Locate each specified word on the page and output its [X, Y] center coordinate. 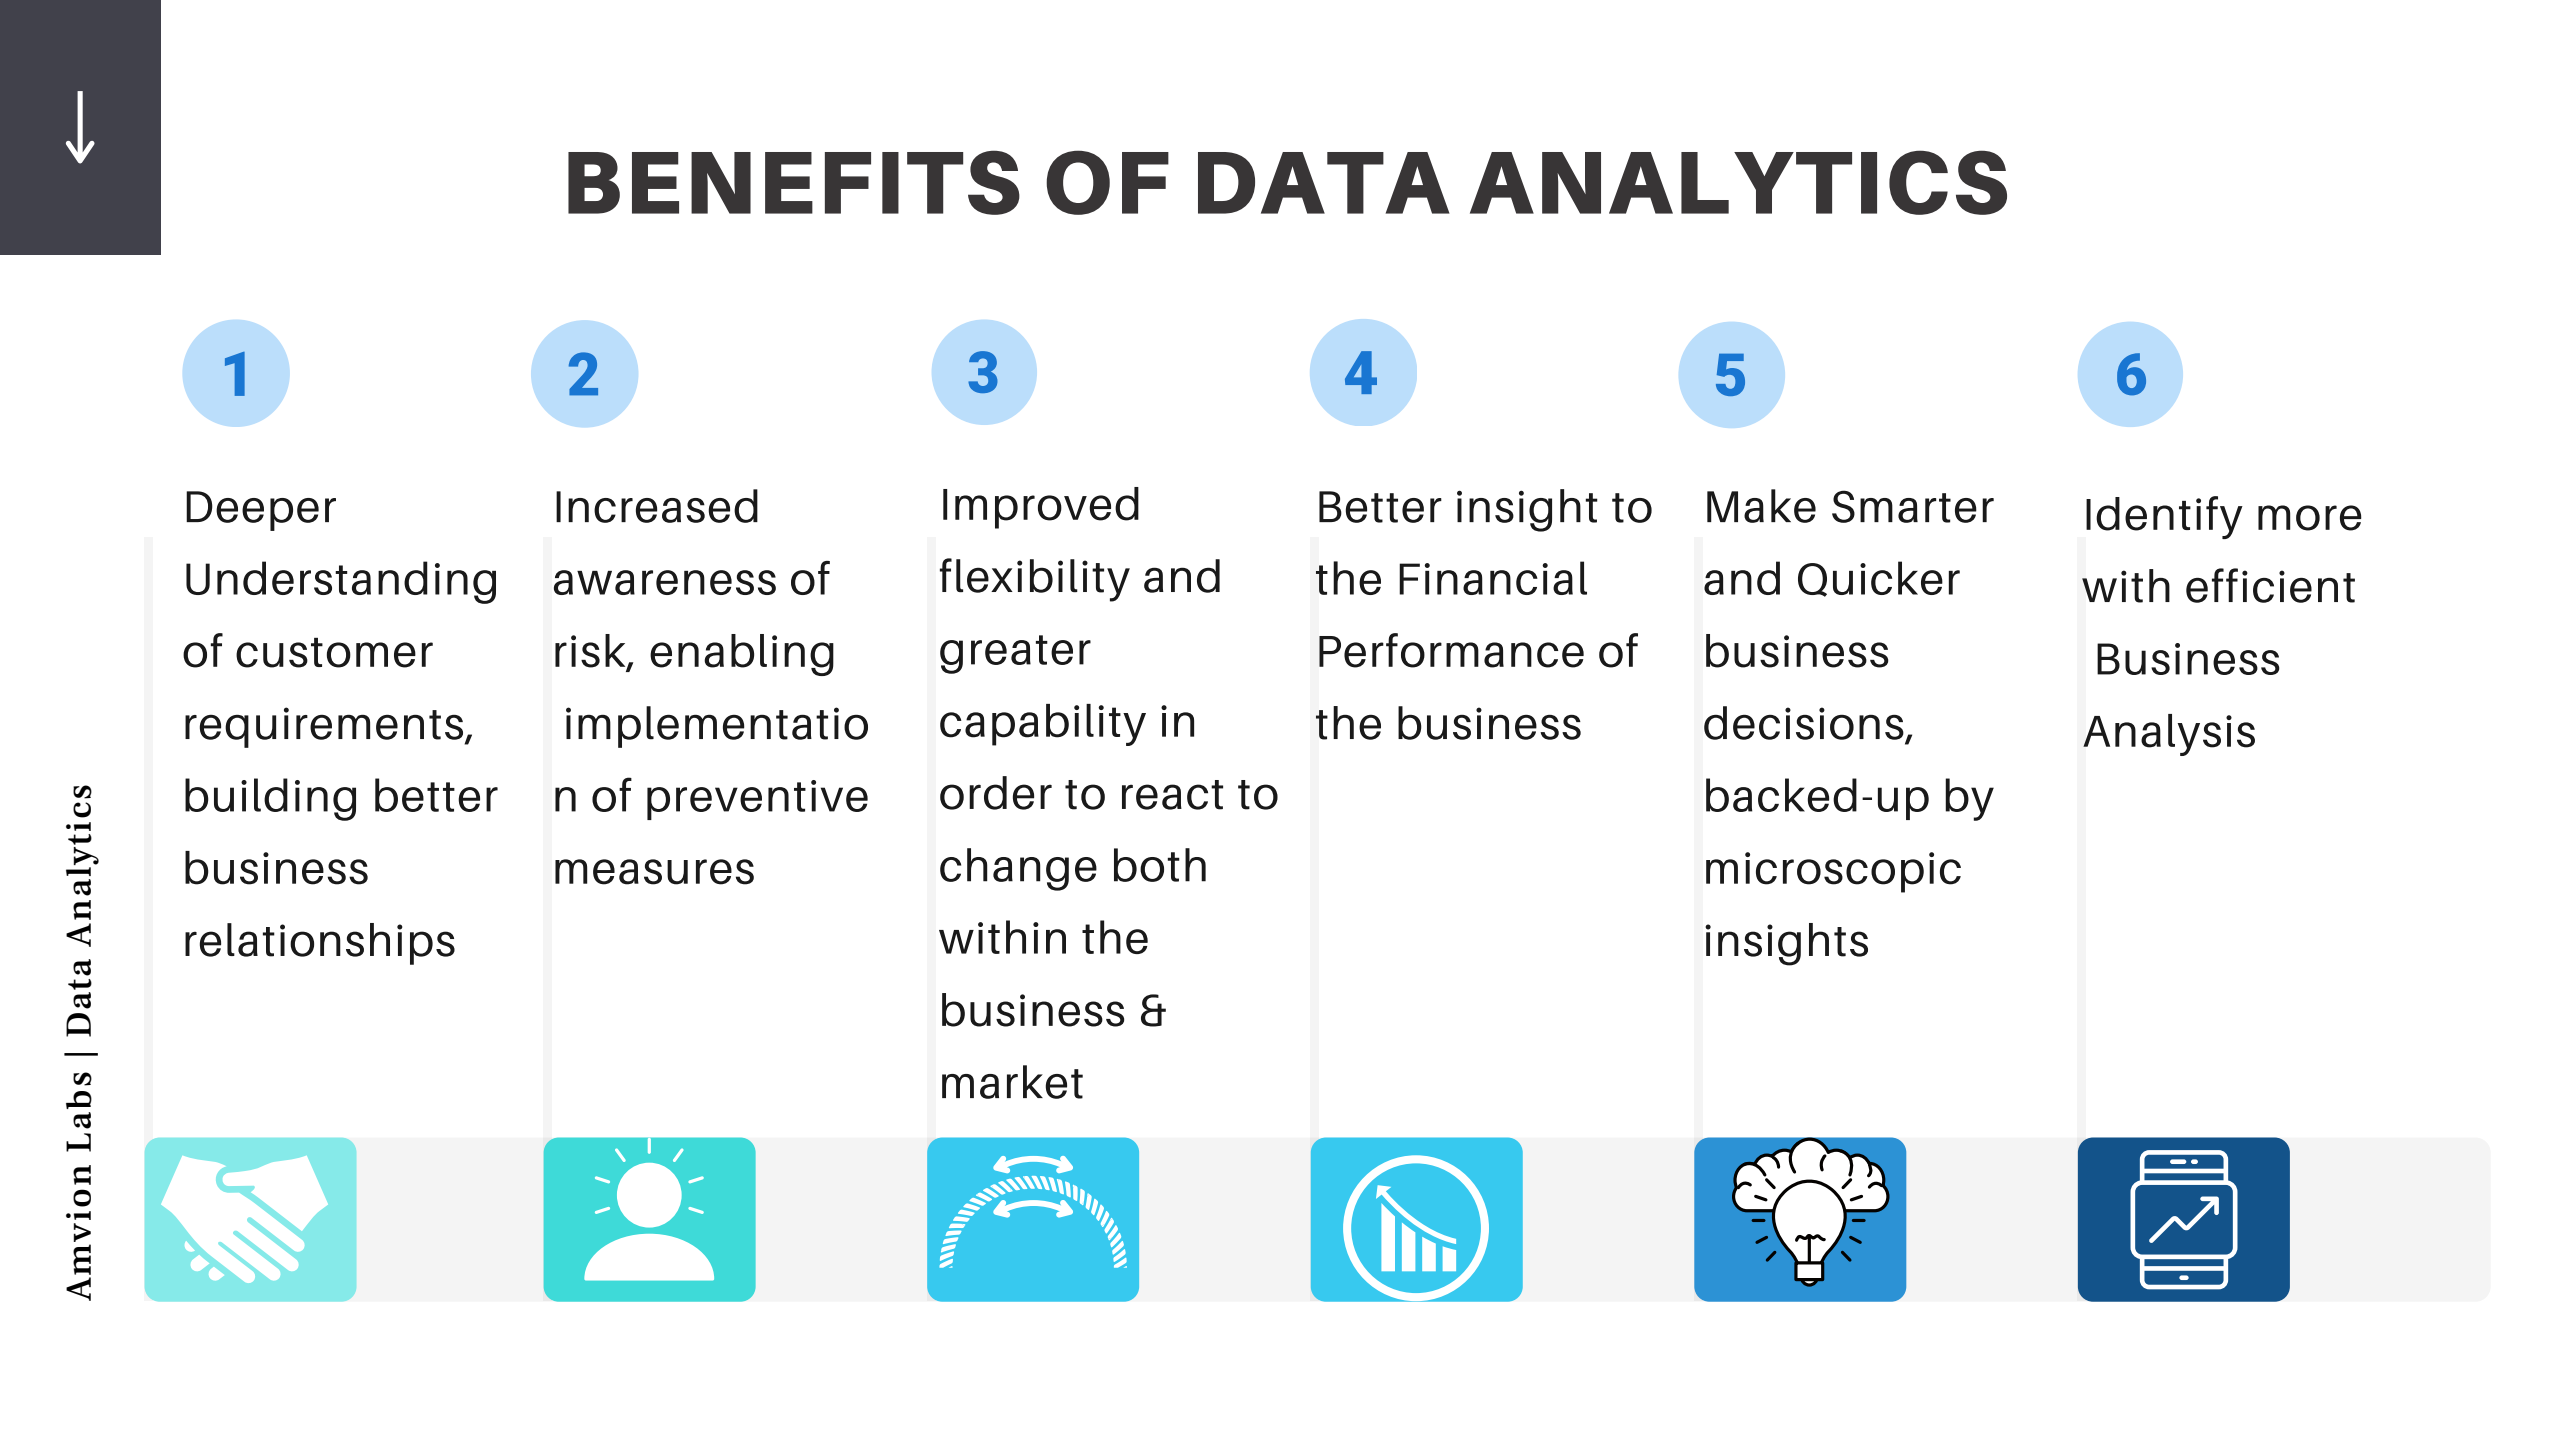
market [1012, 1082]
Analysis [2169, 735]
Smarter [1913, 506]
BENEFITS [794, 182]
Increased [657, 506]
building [270, 799]
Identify [2164, 517]
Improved [1041, 508]
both [1160, 865]
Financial [1493, 578]
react [1172, 795]
